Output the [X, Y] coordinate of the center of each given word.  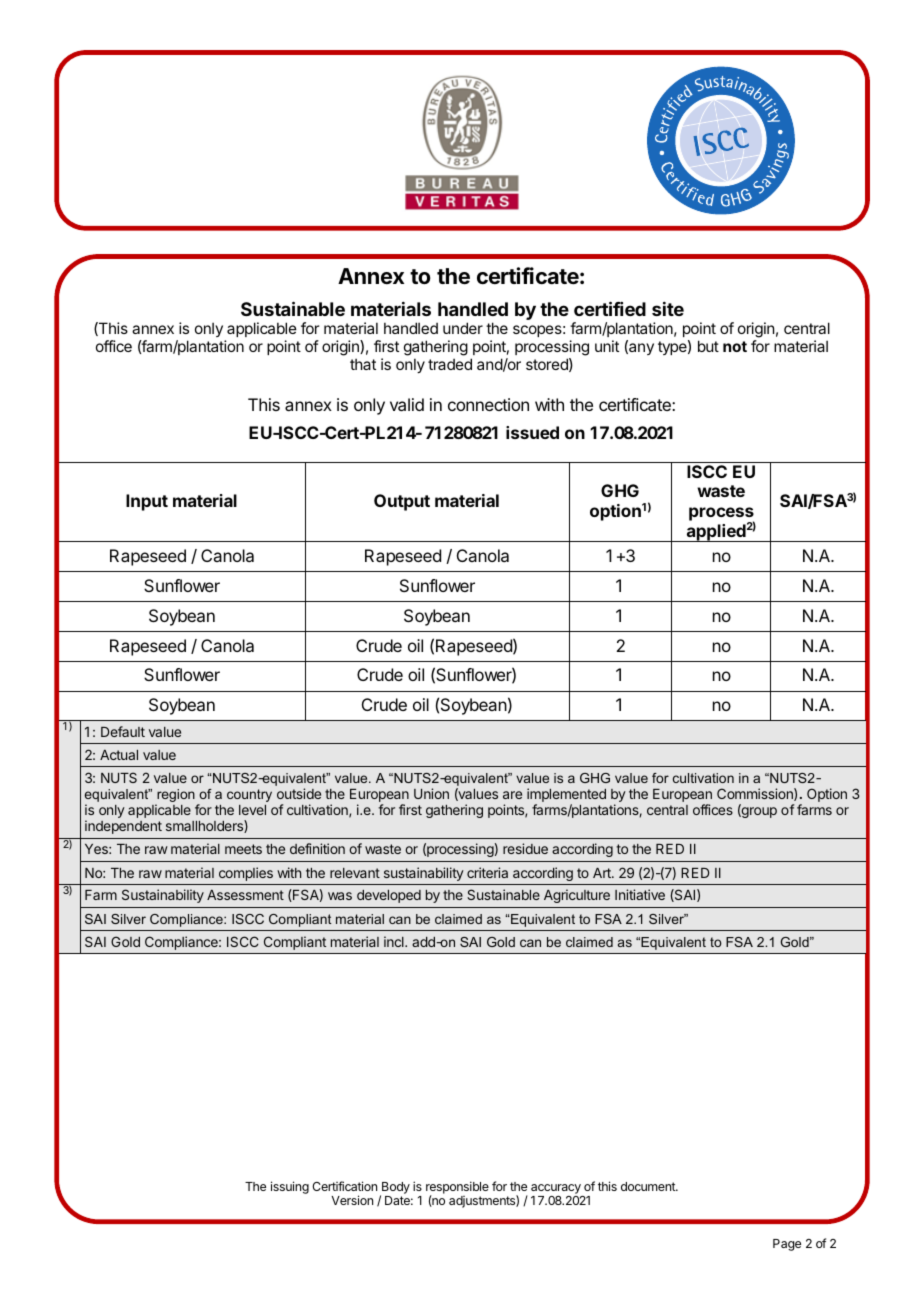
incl [395, 941]
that [363, 364]
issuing [290, 1187]
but [708, 346]
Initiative [640, 894]
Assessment [245, 895]
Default [123, 731]
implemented [566, 795]
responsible [457, 1188]
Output [402, 502]
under [463, 328]
